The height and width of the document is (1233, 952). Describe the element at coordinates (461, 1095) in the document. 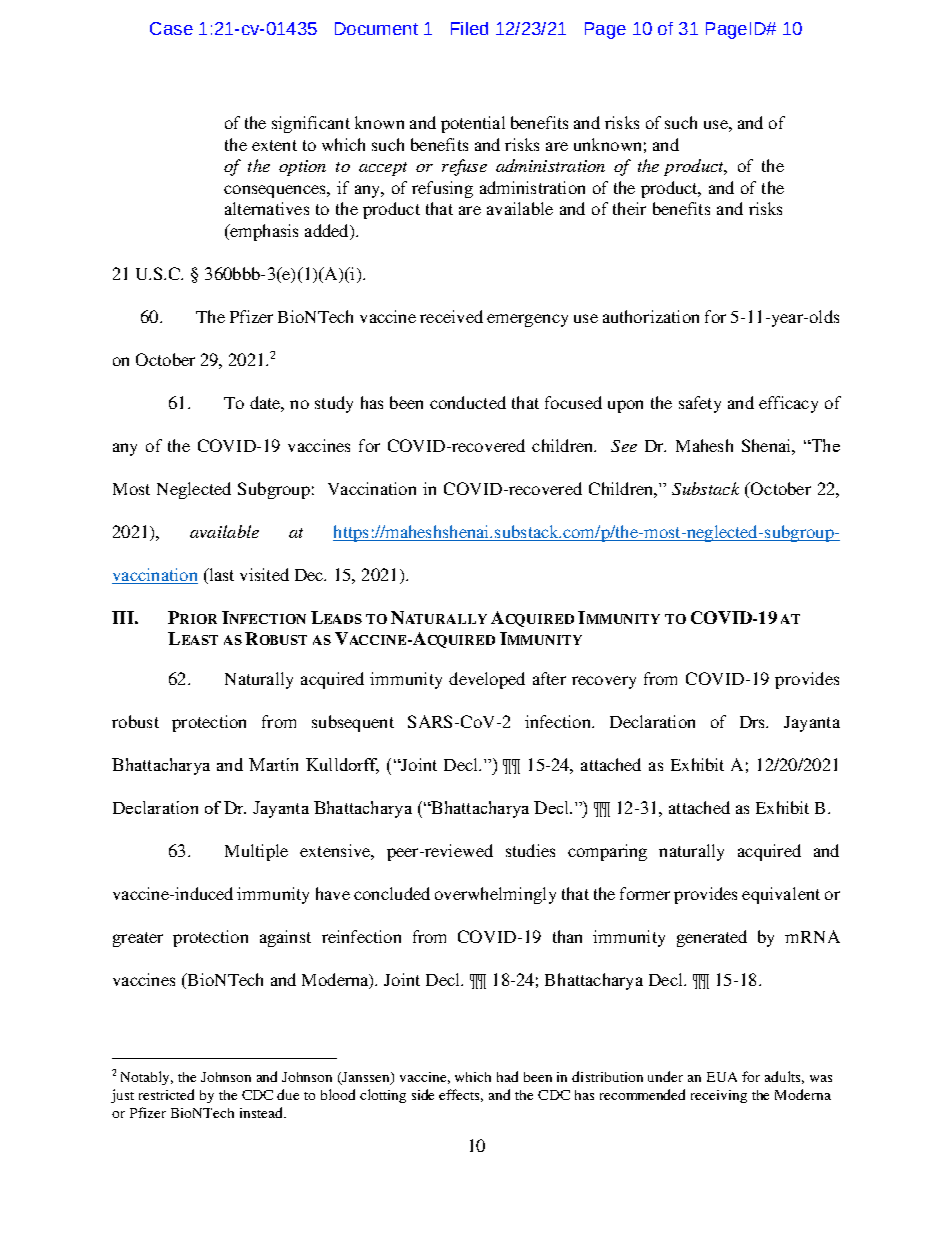

I see `effects` at that location.
